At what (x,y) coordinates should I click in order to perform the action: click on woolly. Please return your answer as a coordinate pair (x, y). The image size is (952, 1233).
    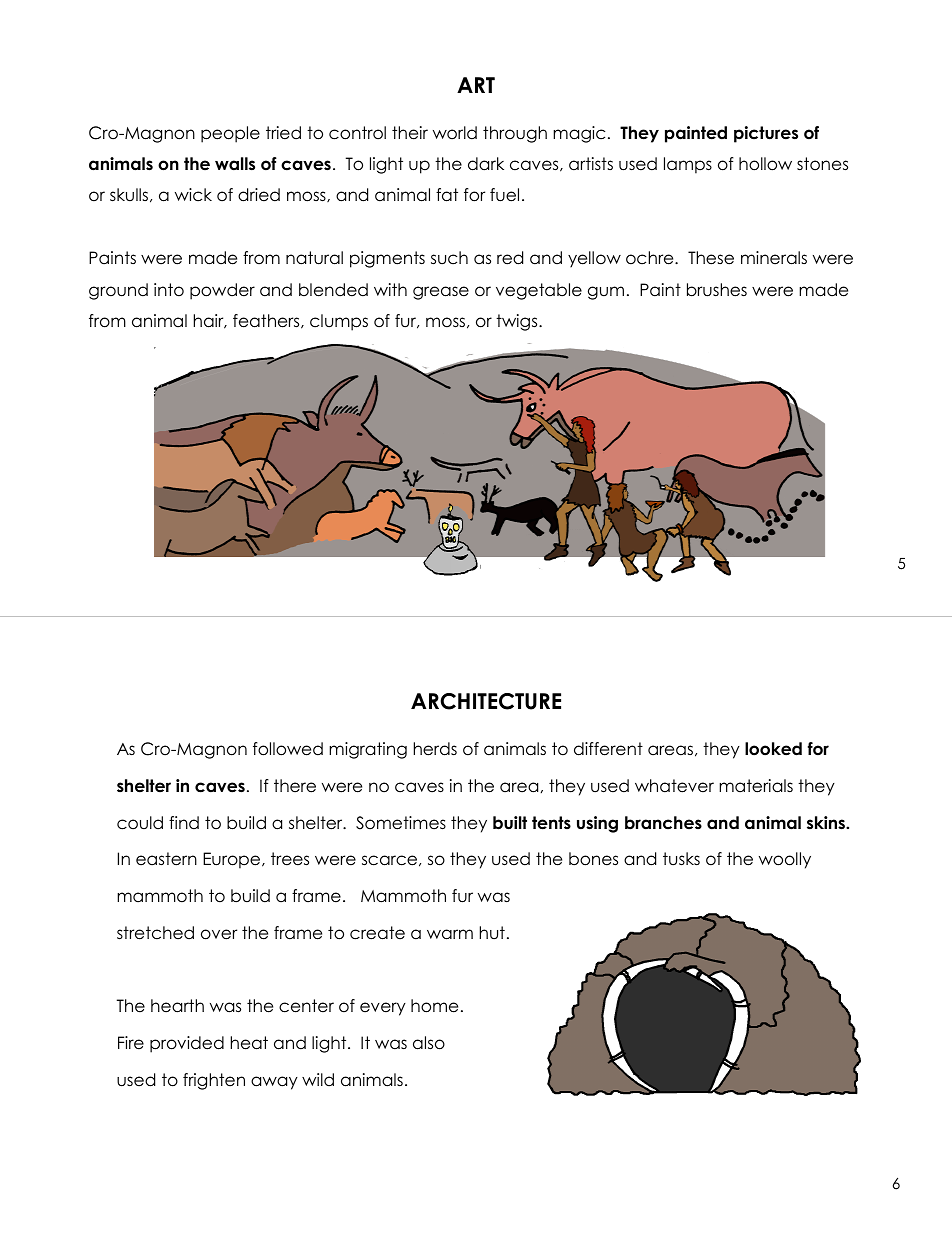
    Looking at the image, I should click on (785, 860).
